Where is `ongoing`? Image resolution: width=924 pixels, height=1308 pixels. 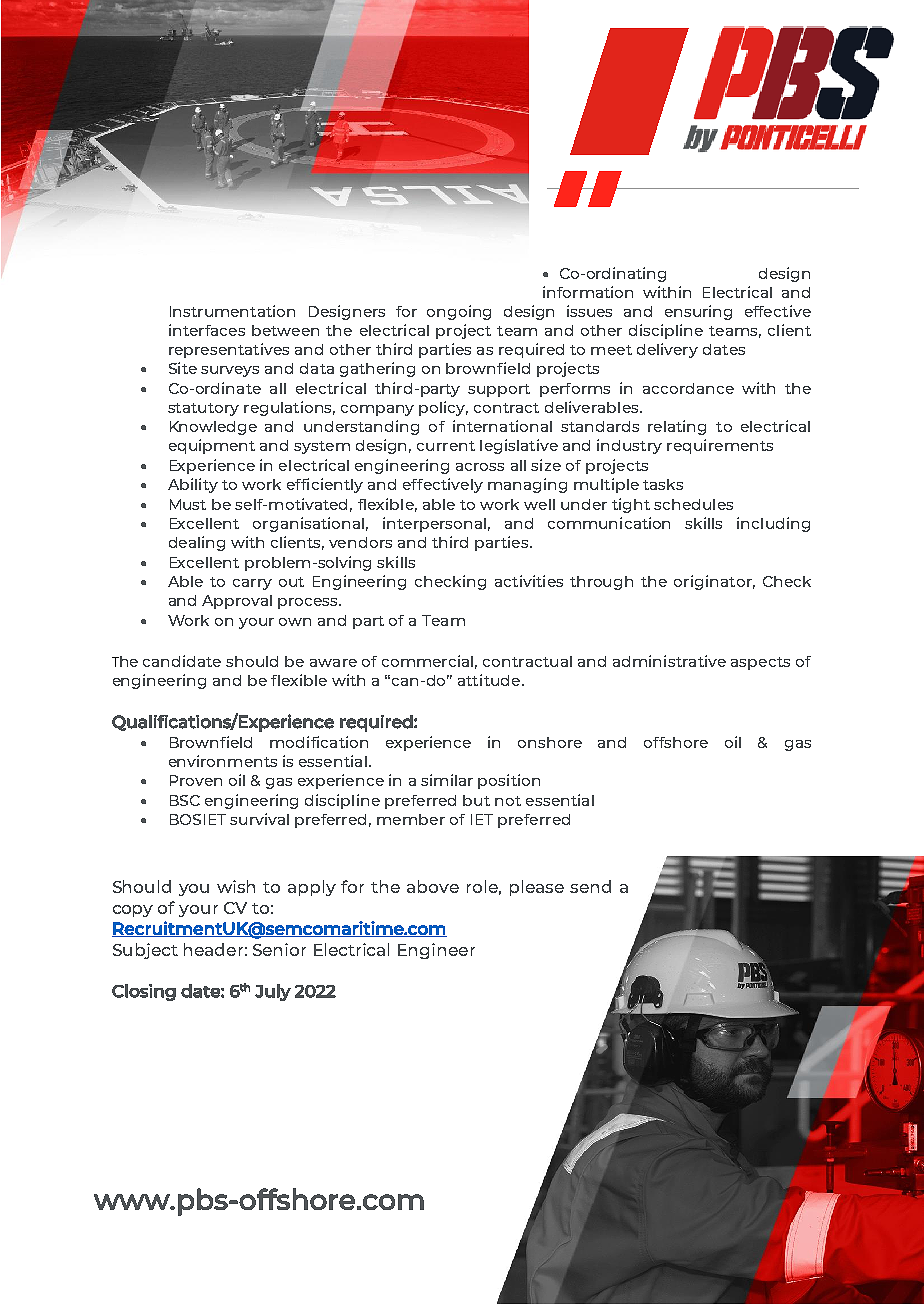
ongoing is located at coordinates (459, 312).
